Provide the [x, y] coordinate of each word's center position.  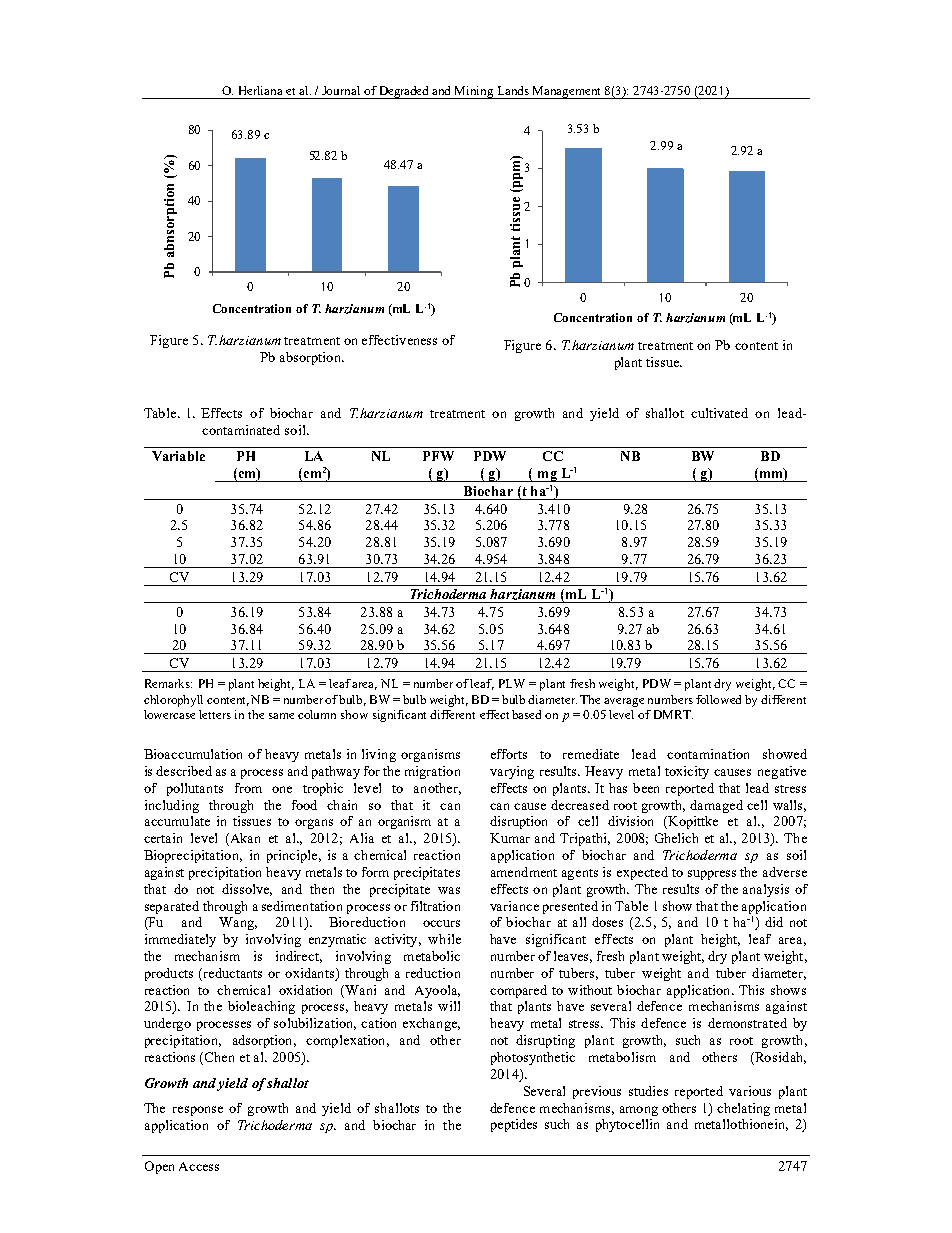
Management [567, 92]
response [198, 1111]
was [449, 890]
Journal [341, 90]
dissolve [247, 890]
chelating [743, 1109]
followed [718, 699]
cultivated [719, 413]
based [526, 714]
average [624, 702]
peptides [514, 1125]
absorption [312, 358]
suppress [712, 875]
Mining [474, 92]
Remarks [168, 683]
